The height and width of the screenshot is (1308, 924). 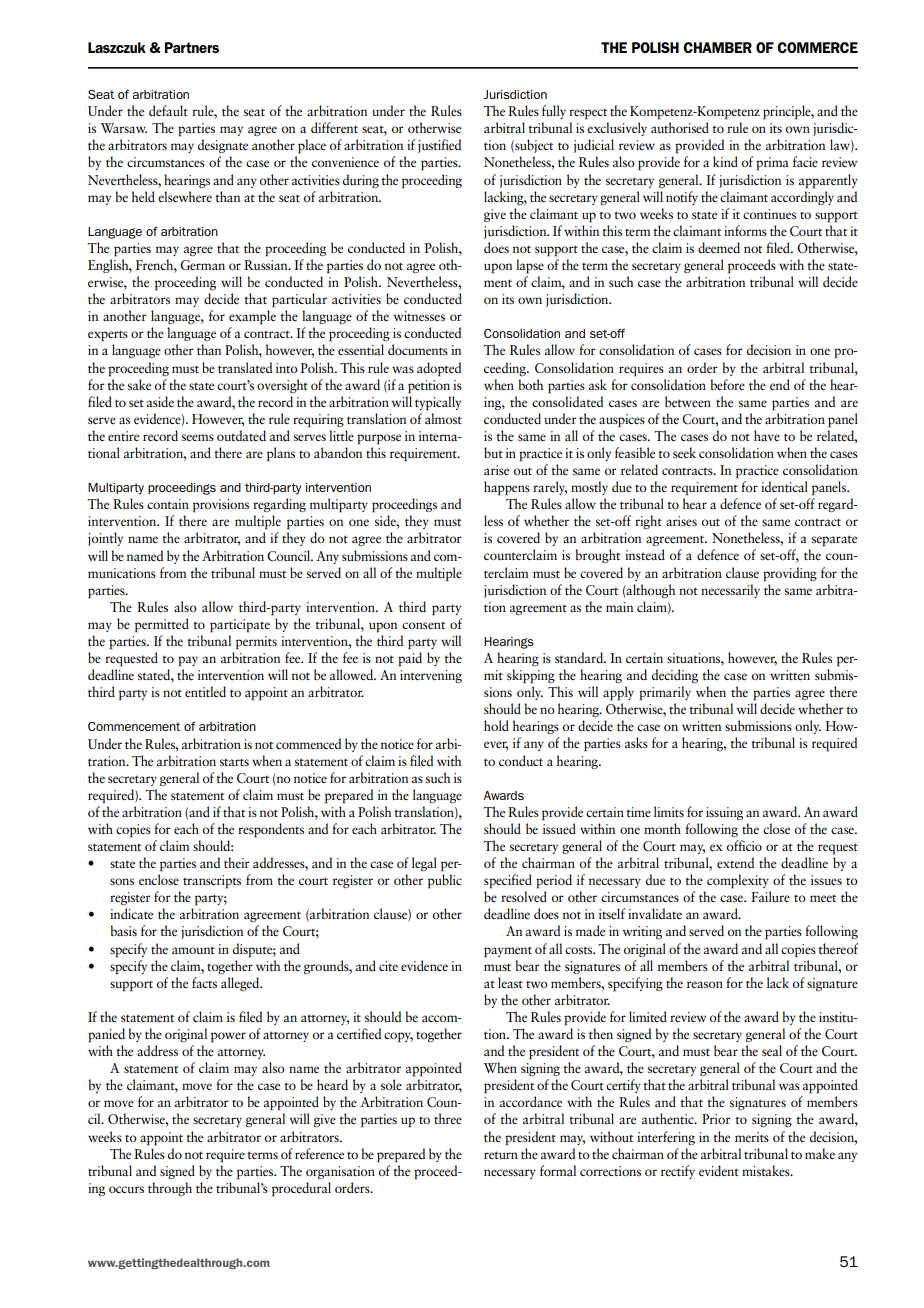 I want to click on before, so click(x=727, y=384).
